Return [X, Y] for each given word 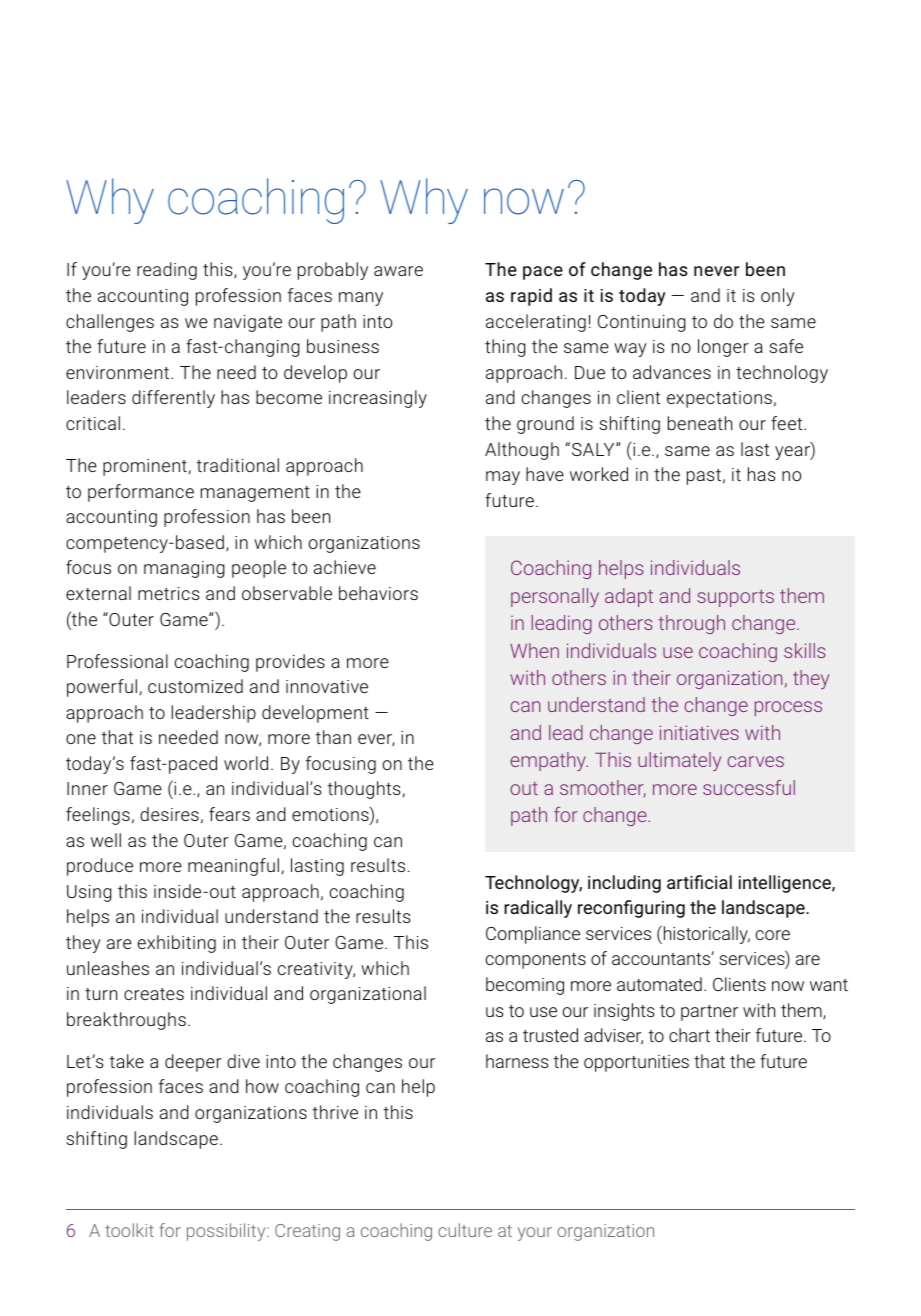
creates [154, 994]
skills [804, 650]
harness [517, 1061]
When [534, 650]
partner [709, 1013]
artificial [699, 882]
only [778, 297]
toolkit [129, 1230]
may [503, 478]
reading [167, 271]
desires [169, 814]
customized [195, 686]
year [793, 453]
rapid [531, 297]
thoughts [365, 790]
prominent [146, 467]
